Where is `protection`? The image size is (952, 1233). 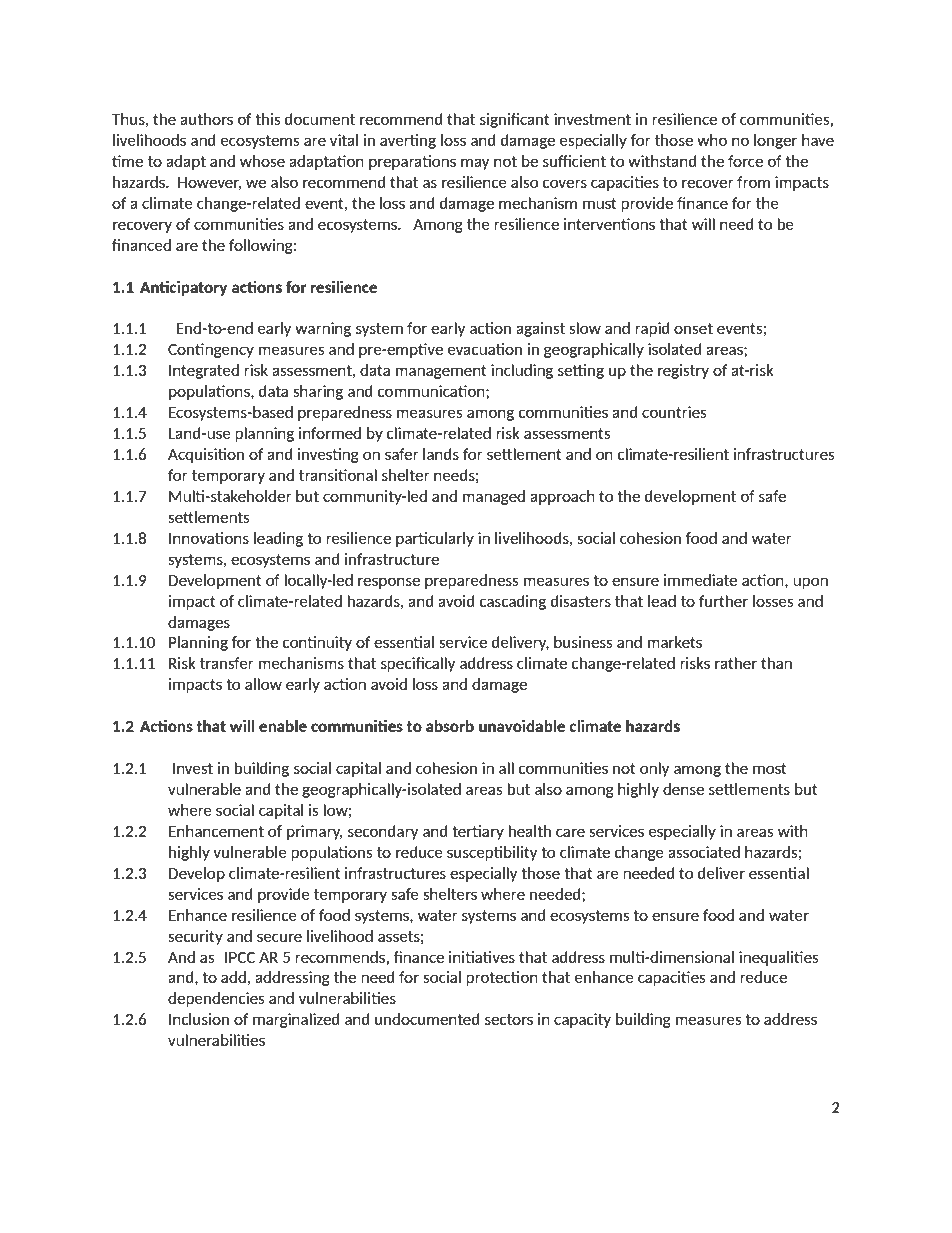 protection is located at coordinates (502, 978).
